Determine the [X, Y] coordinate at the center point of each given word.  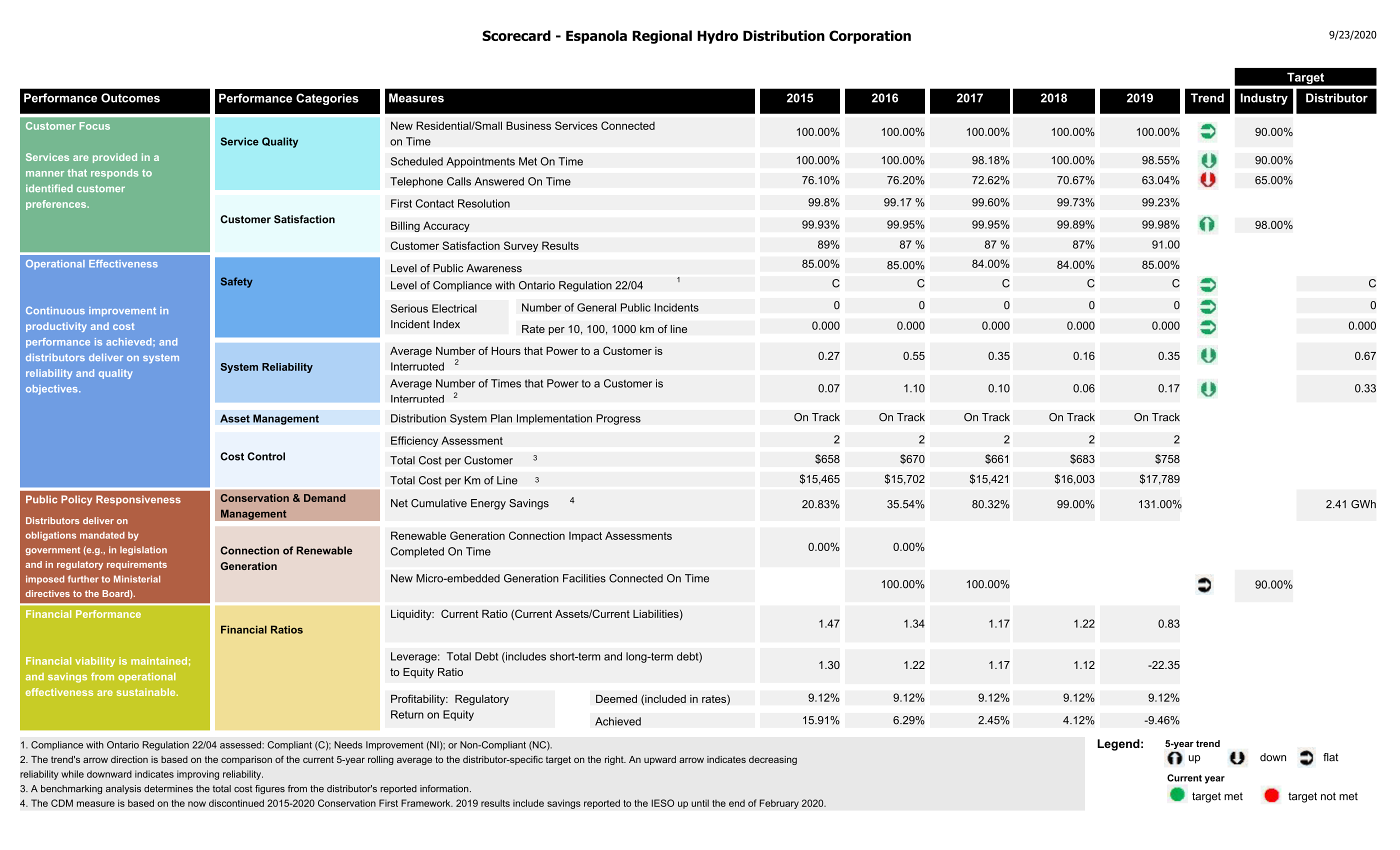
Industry [1264, 99]
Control [266, 456]
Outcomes [130, 98]
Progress [618, 419]
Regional [662, 37]
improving [198, 775]
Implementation [554, 419]
